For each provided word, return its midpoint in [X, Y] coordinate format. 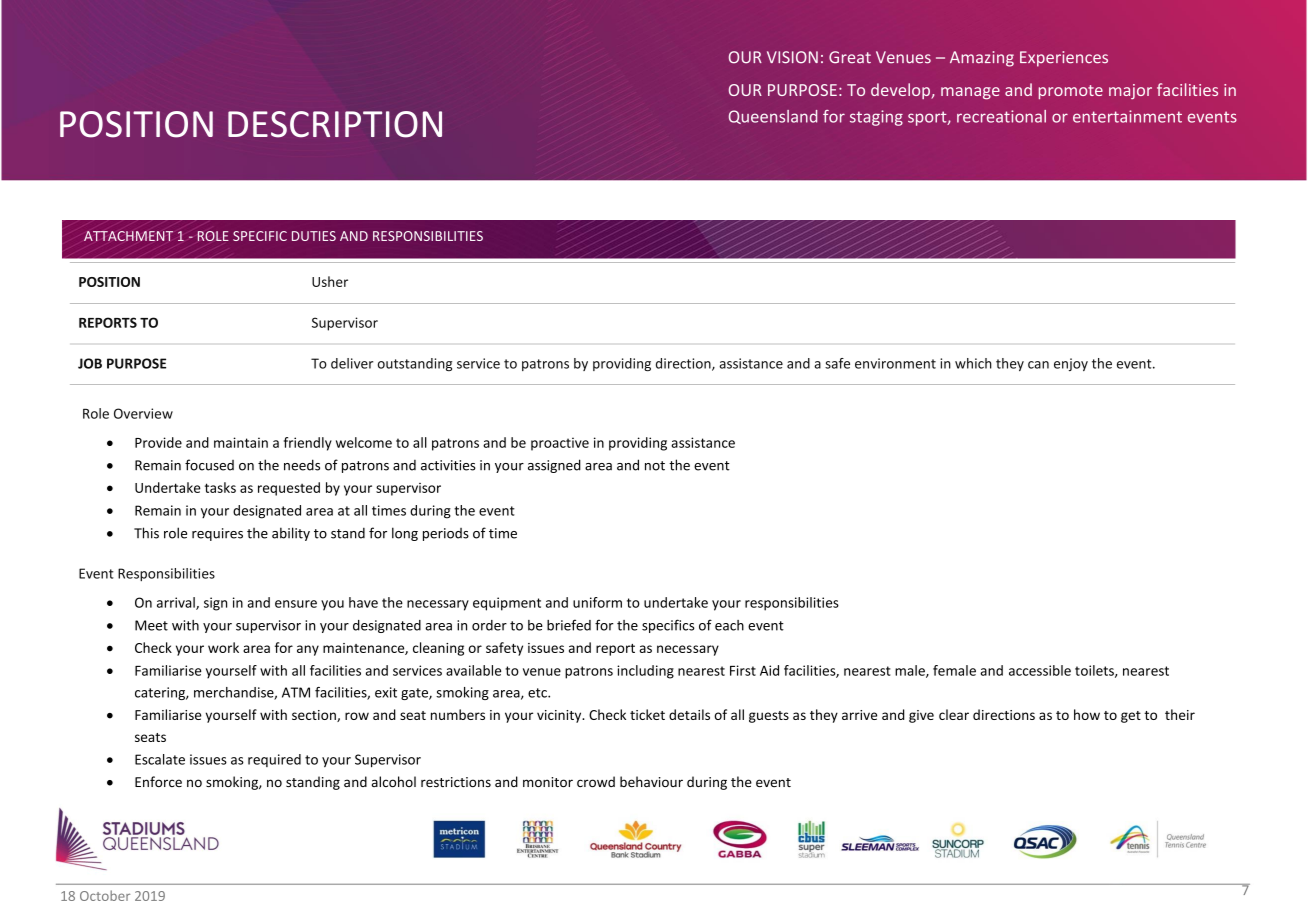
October [105, 895]
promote [1071, 92]
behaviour [651, 781]
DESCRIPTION [335, 124]
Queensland [773, 117]
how [1087, 714]
